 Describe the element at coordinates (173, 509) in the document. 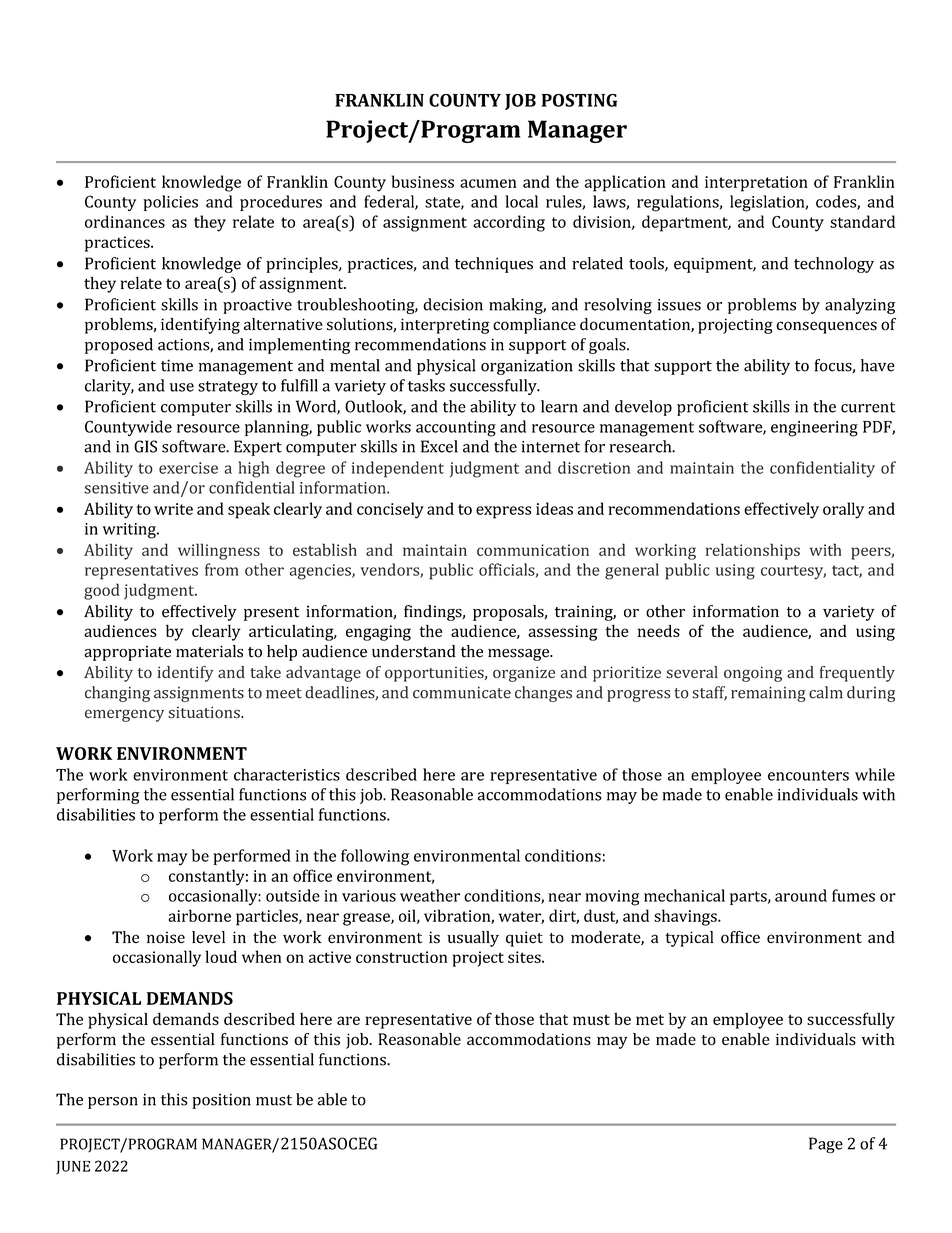

I see `write` at that location.
